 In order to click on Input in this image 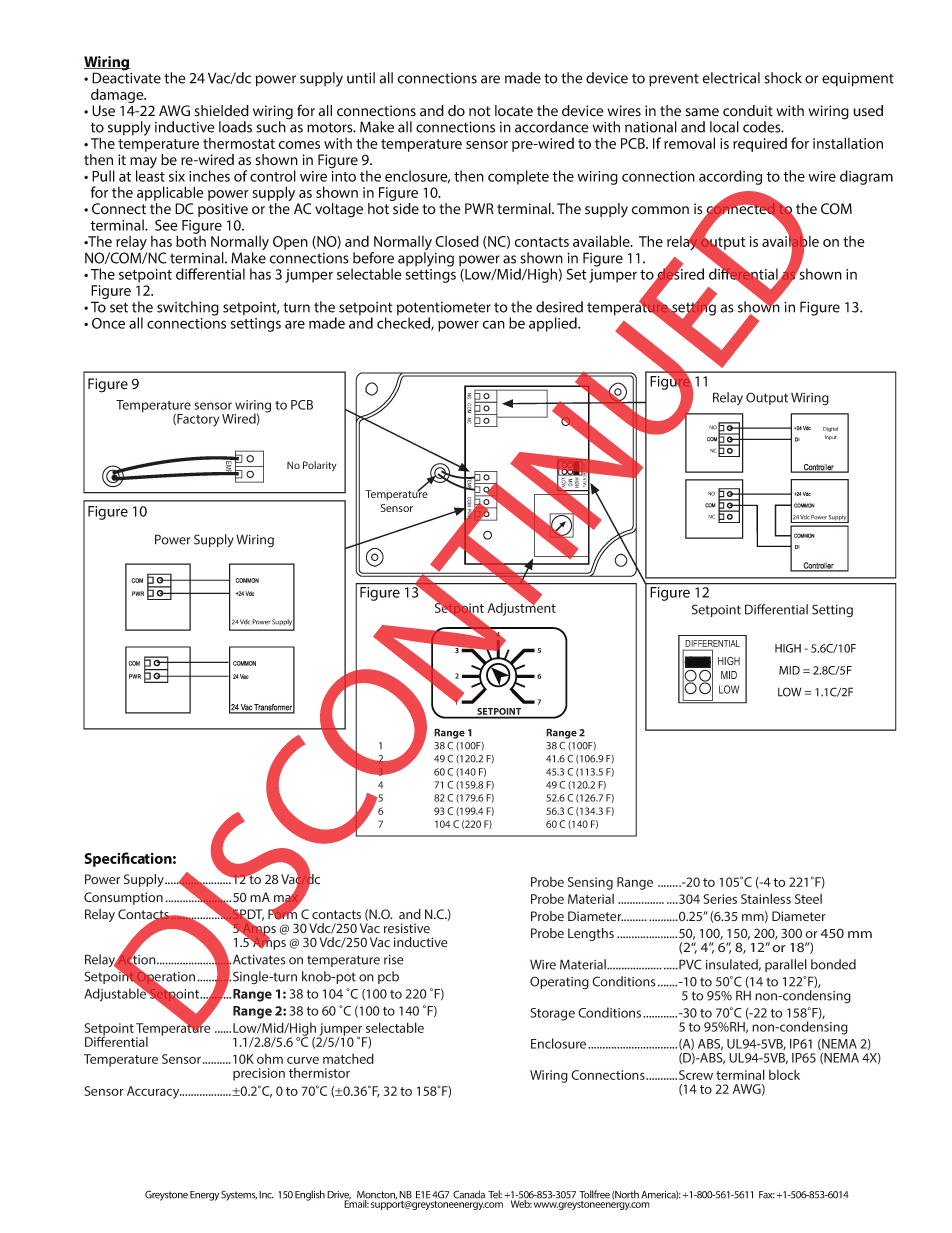, I will do `click(831, 437)`.
